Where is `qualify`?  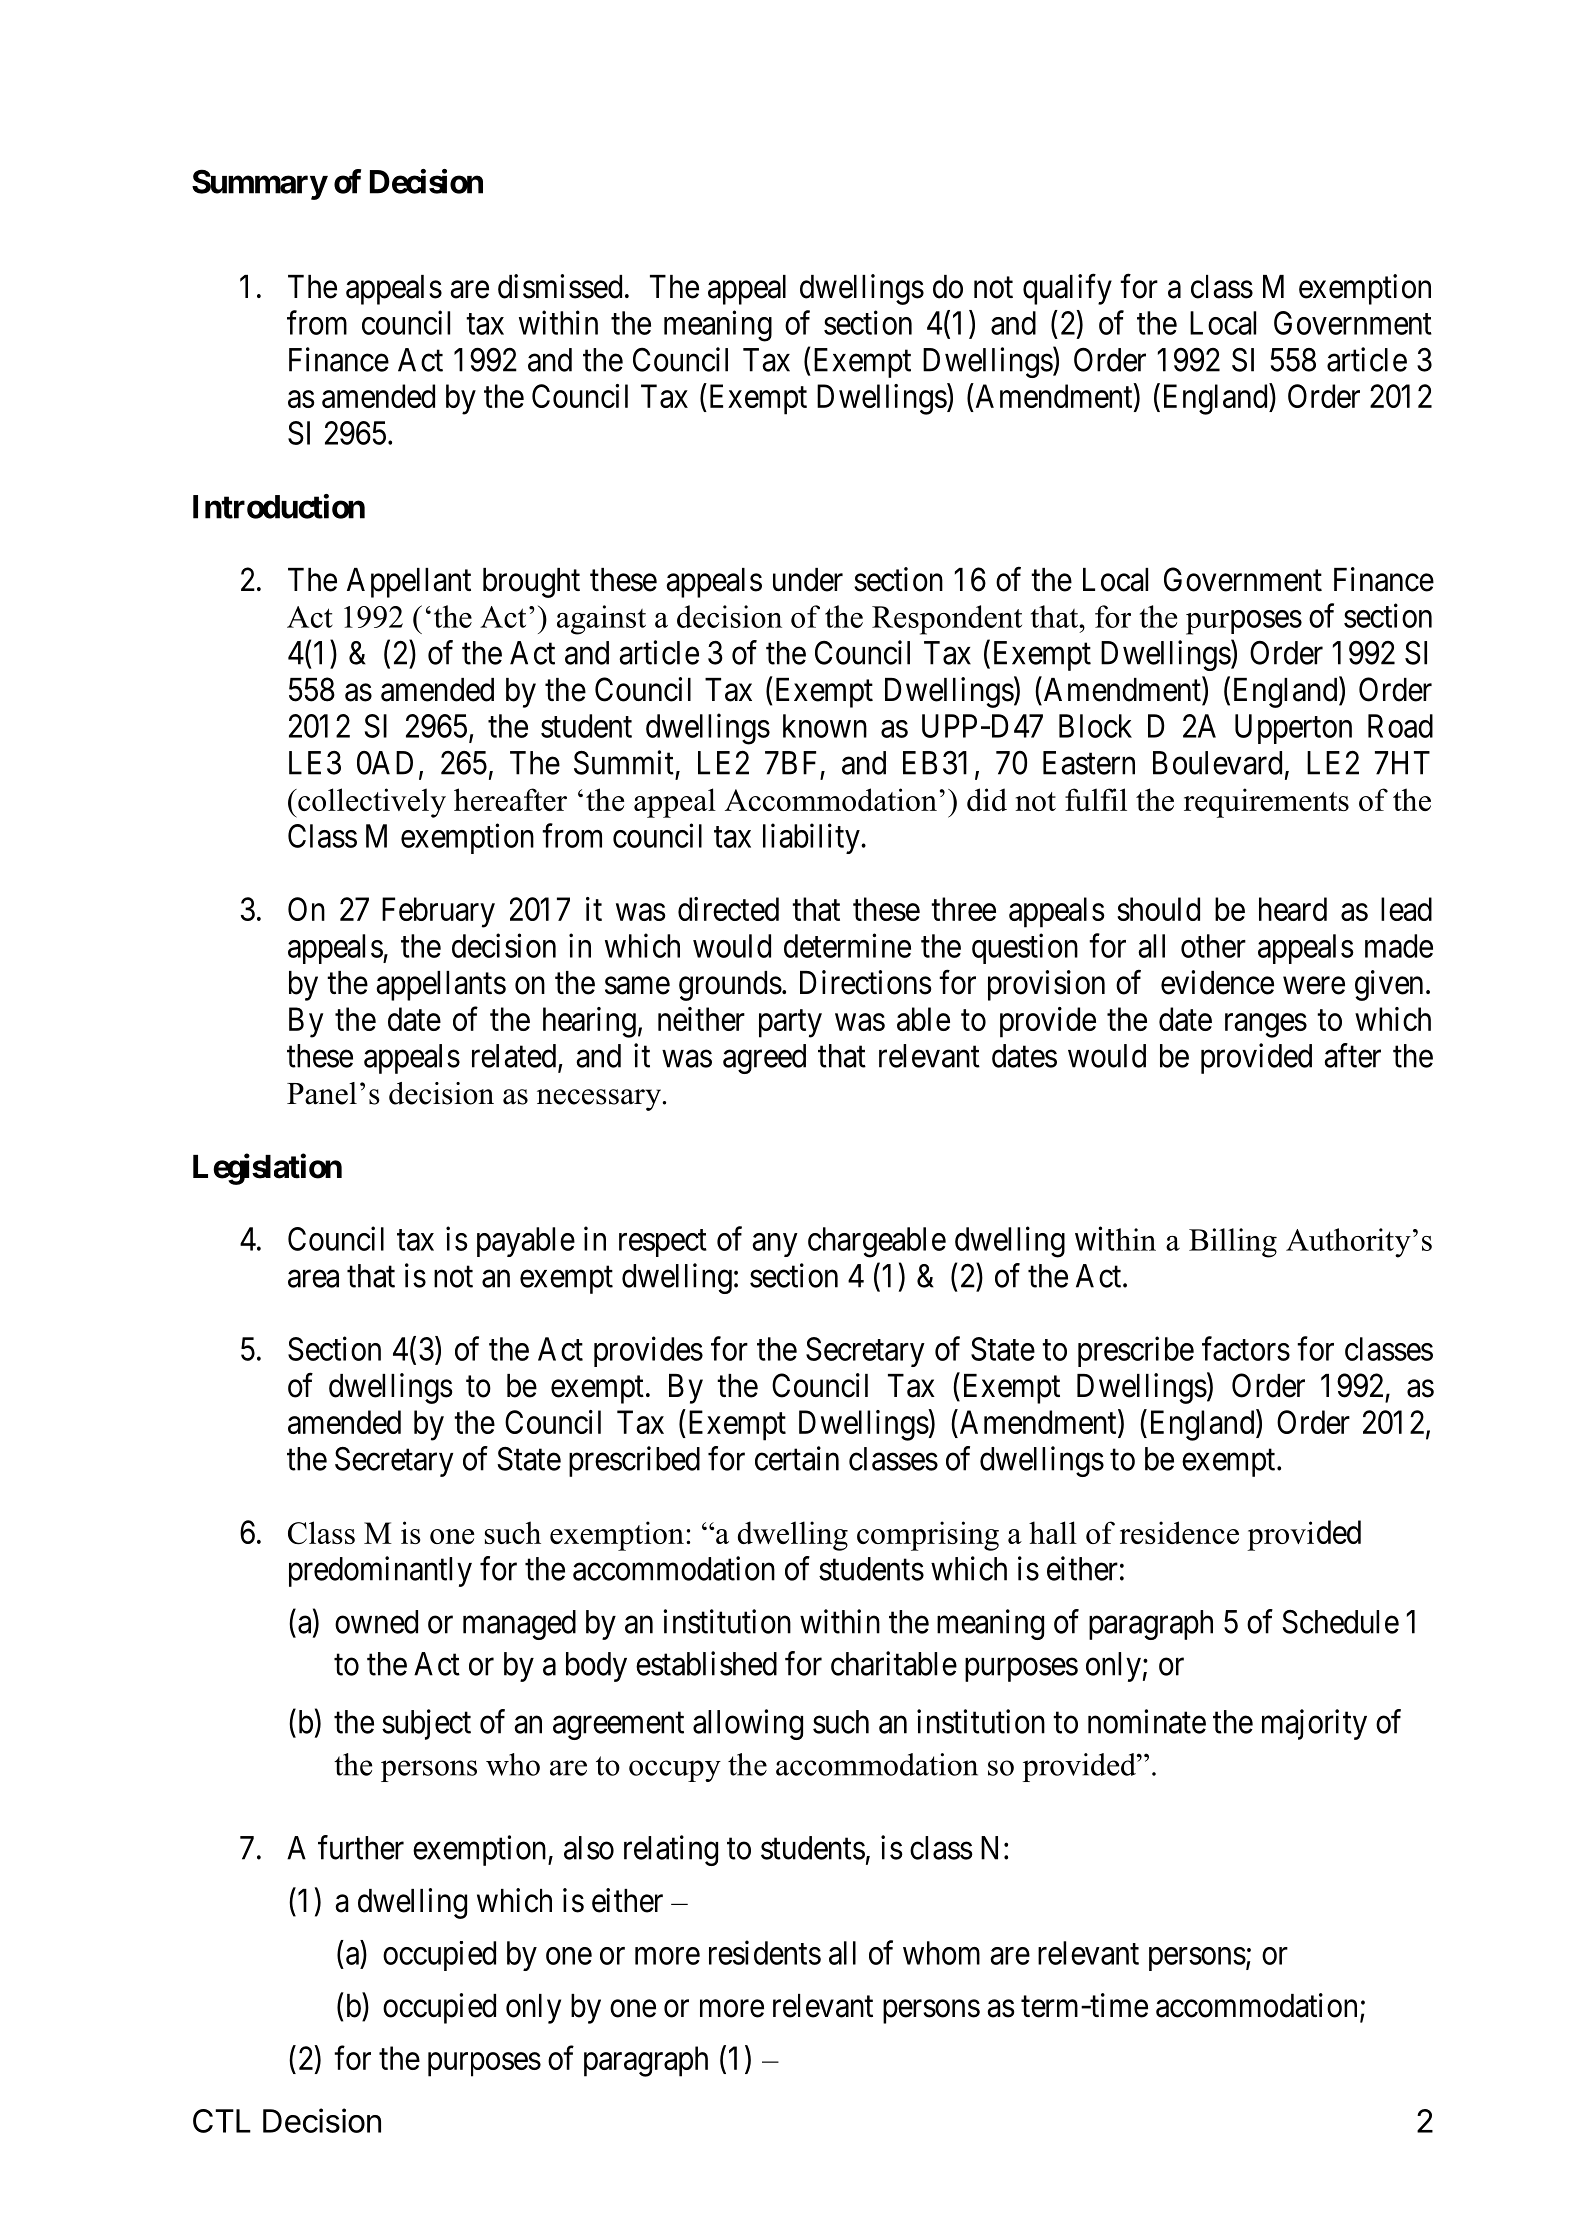 qualify is located at coordinates (1067, 289).
